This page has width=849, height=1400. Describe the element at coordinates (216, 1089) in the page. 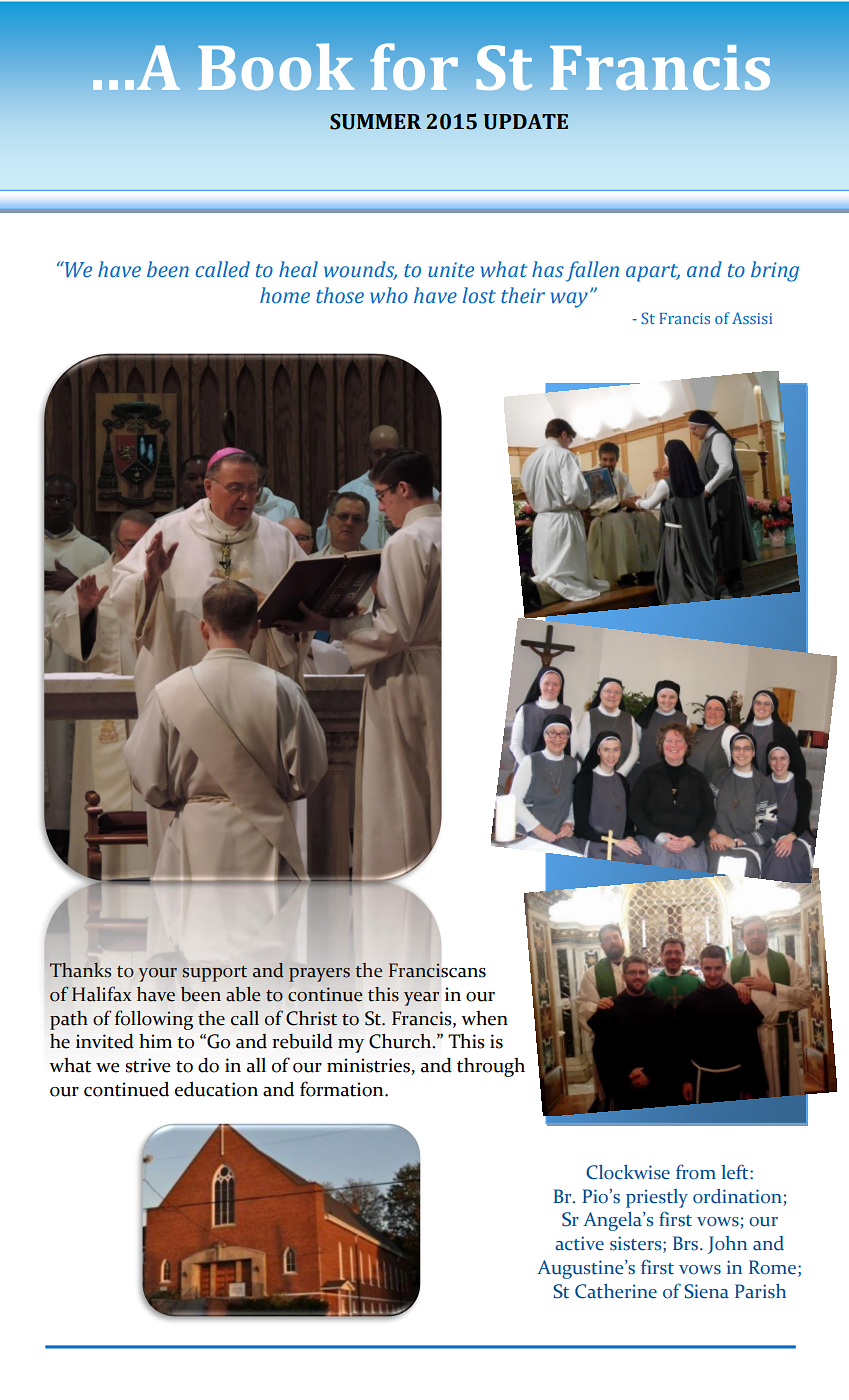

I see `education` at that location.
